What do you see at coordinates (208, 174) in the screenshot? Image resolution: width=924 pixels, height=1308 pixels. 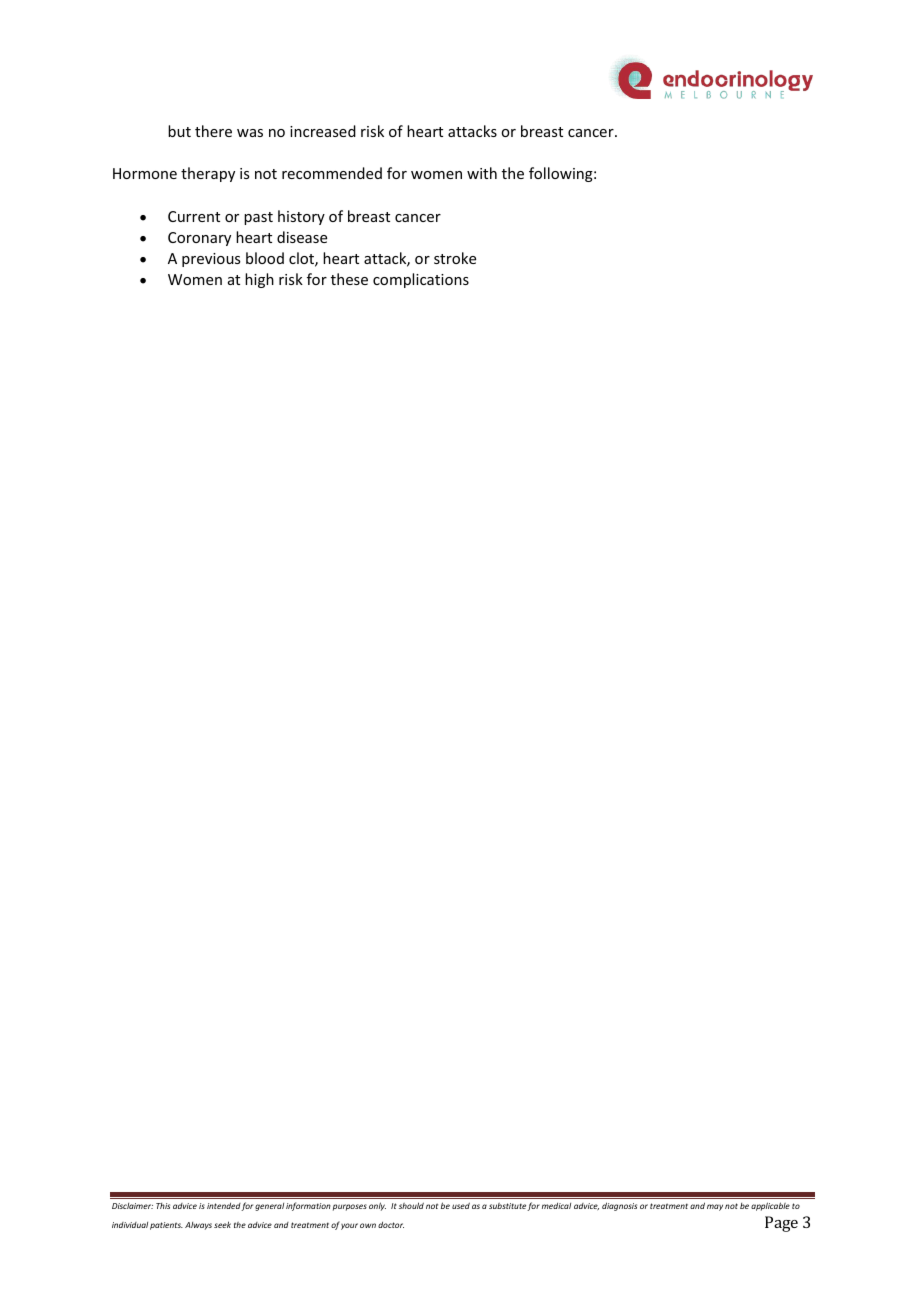 I see `therapy` at bounding box center [208, 174].
